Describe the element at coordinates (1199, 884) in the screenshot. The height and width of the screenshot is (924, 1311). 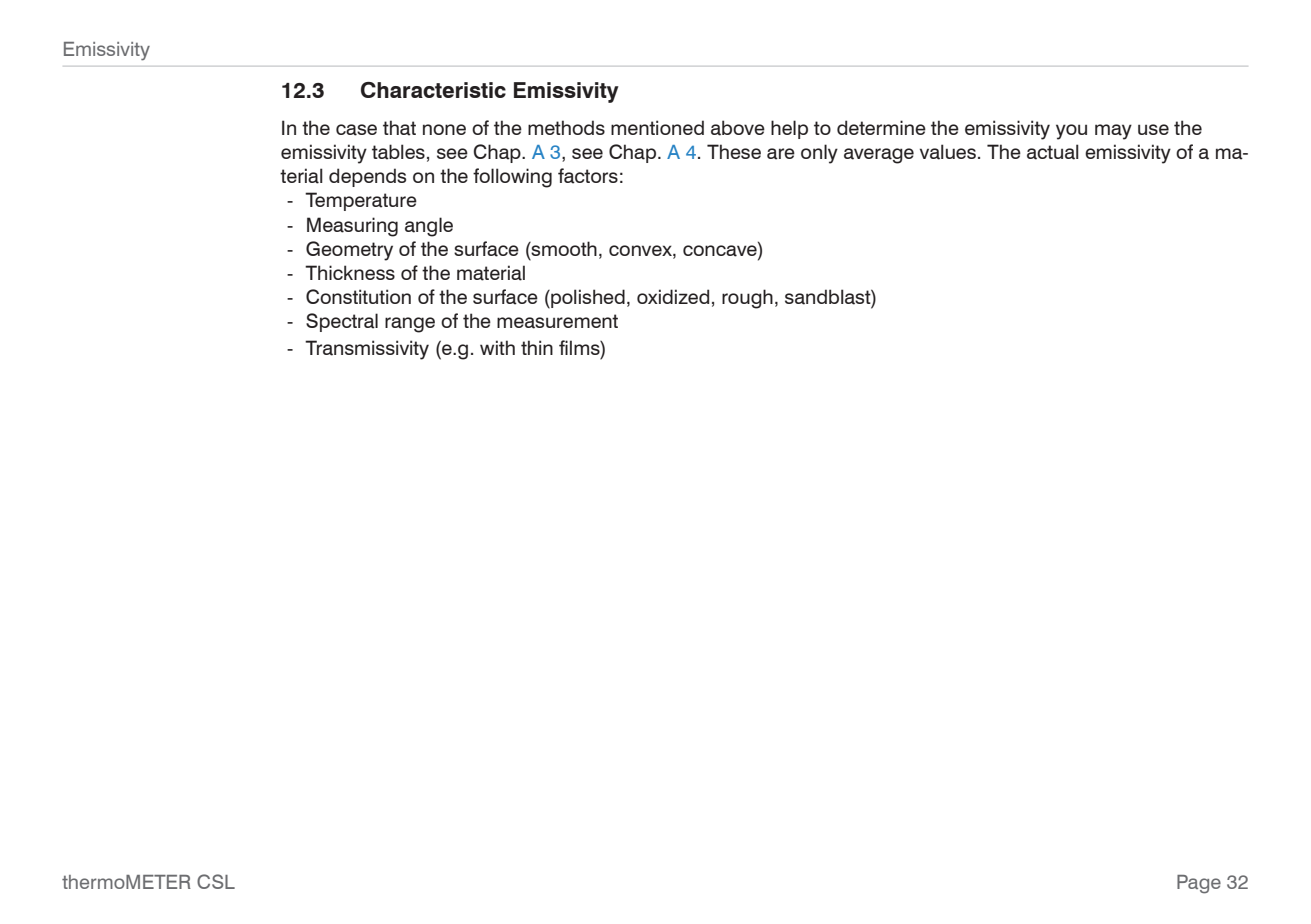
I see `Page` at that location.
